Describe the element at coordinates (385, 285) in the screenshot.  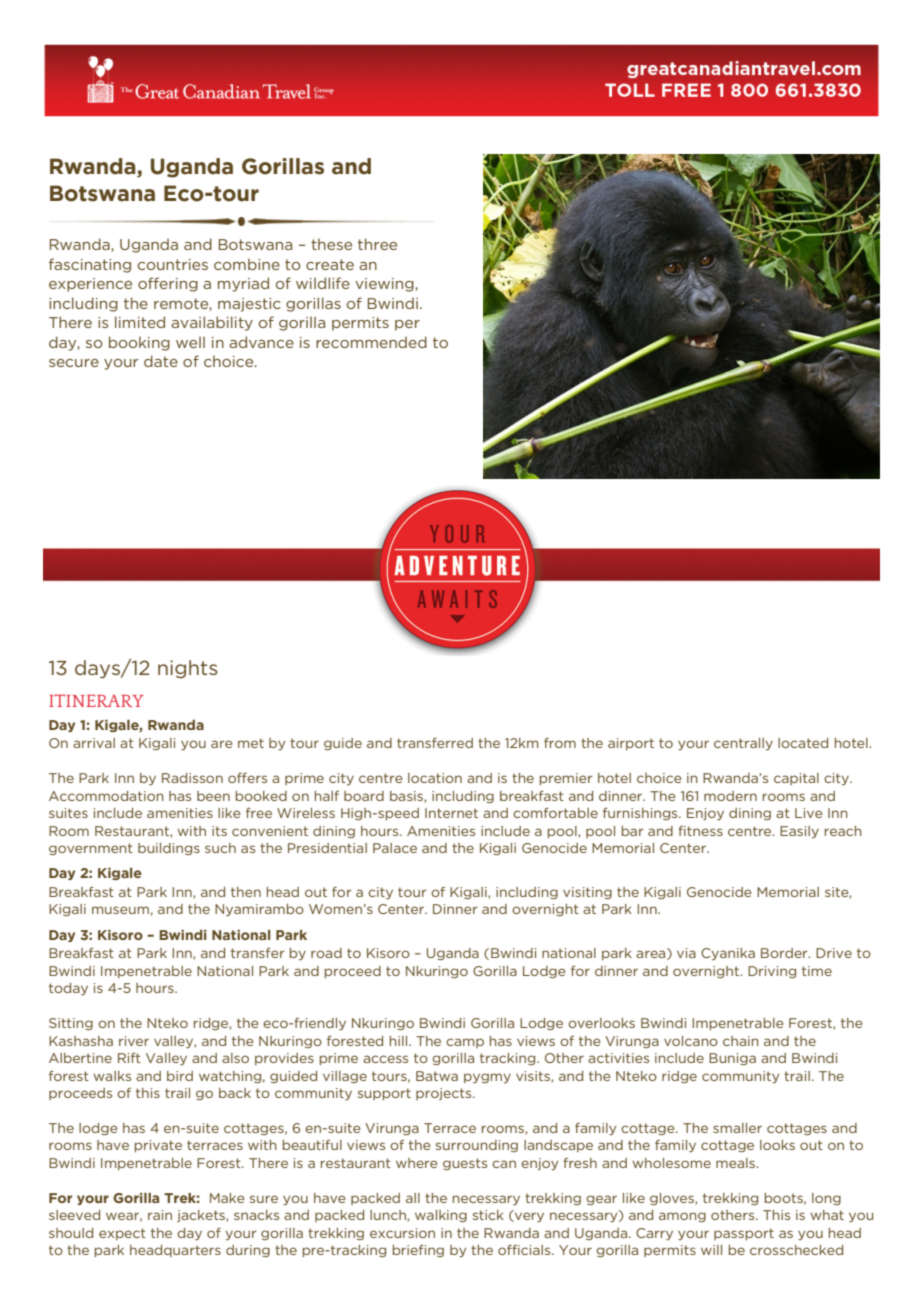
I see `viewing` at that location.
